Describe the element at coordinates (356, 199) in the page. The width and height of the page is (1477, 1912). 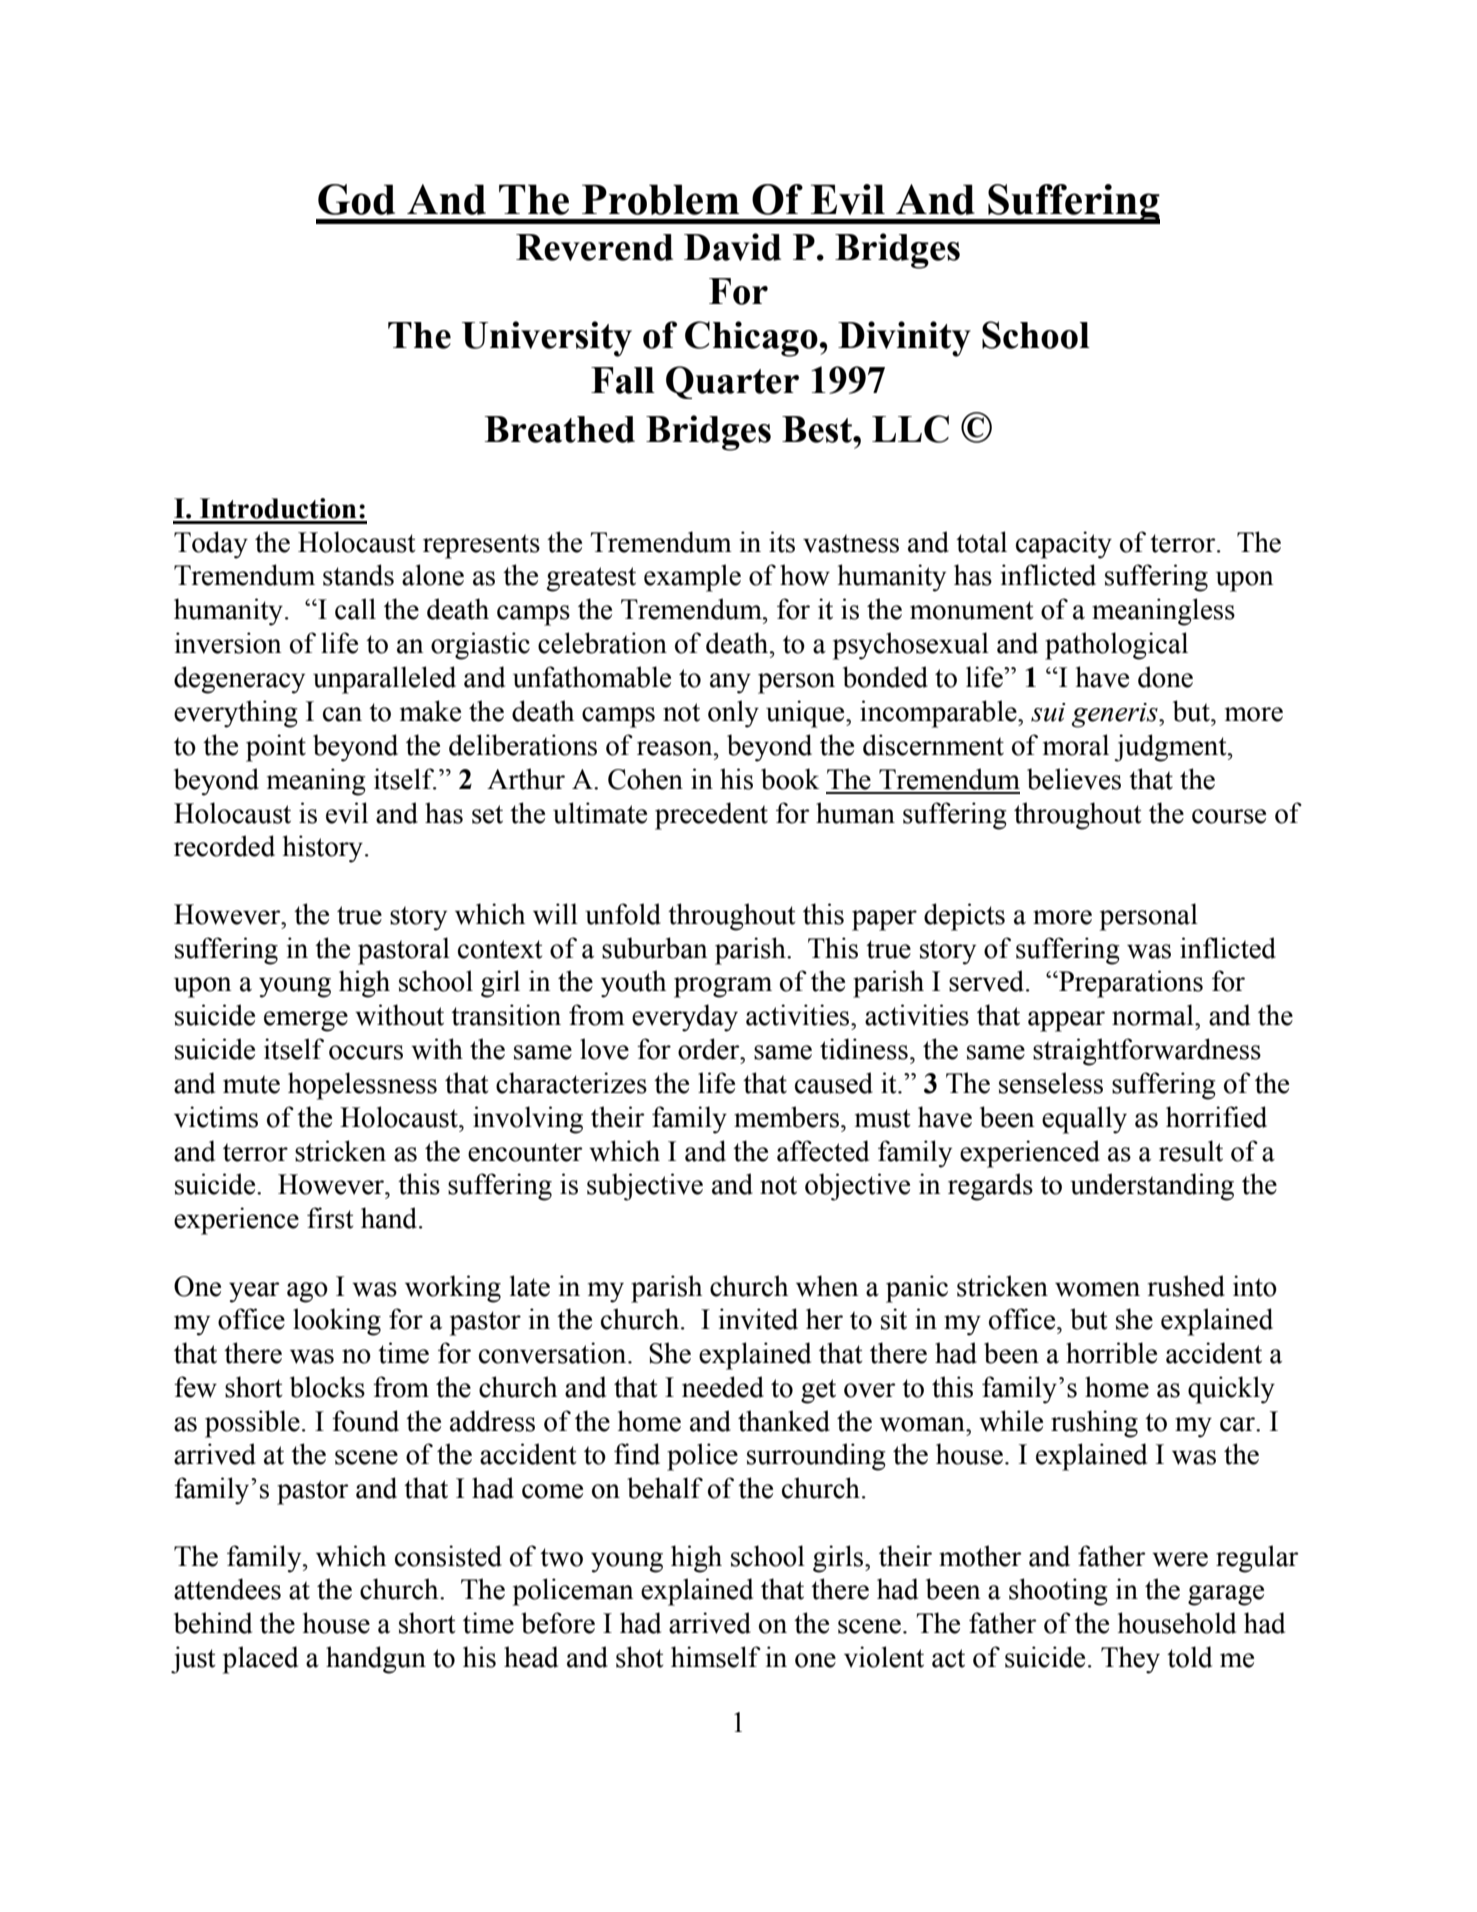
I see `God` at that location.
